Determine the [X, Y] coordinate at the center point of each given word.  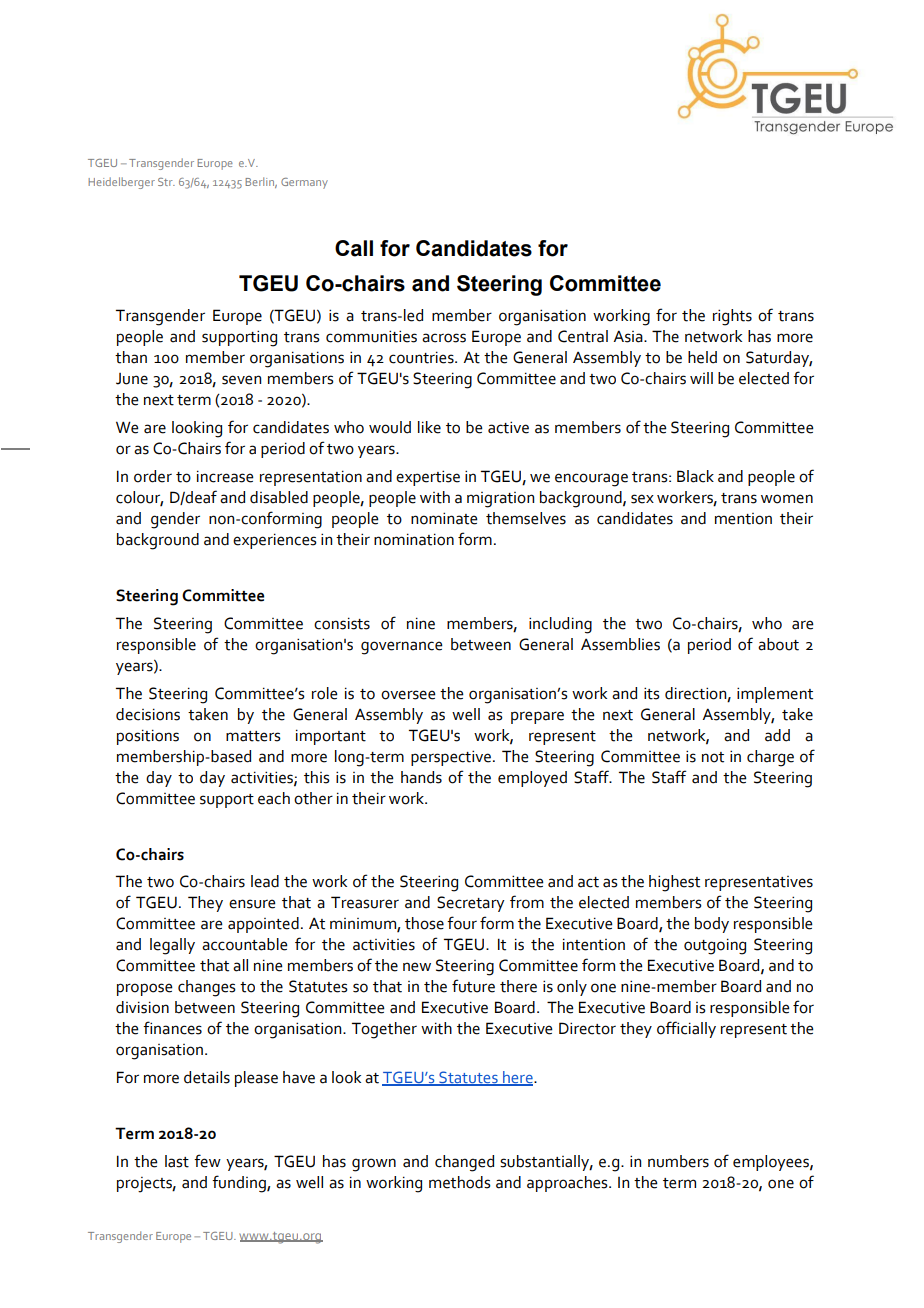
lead [265, 881]
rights [732, 317]
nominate [444, 518]
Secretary [471, 904]
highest [674, 883]
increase [225, 476]
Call [354, 248]
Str [166, 182]
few [207, 1161]
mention [743, 519]
